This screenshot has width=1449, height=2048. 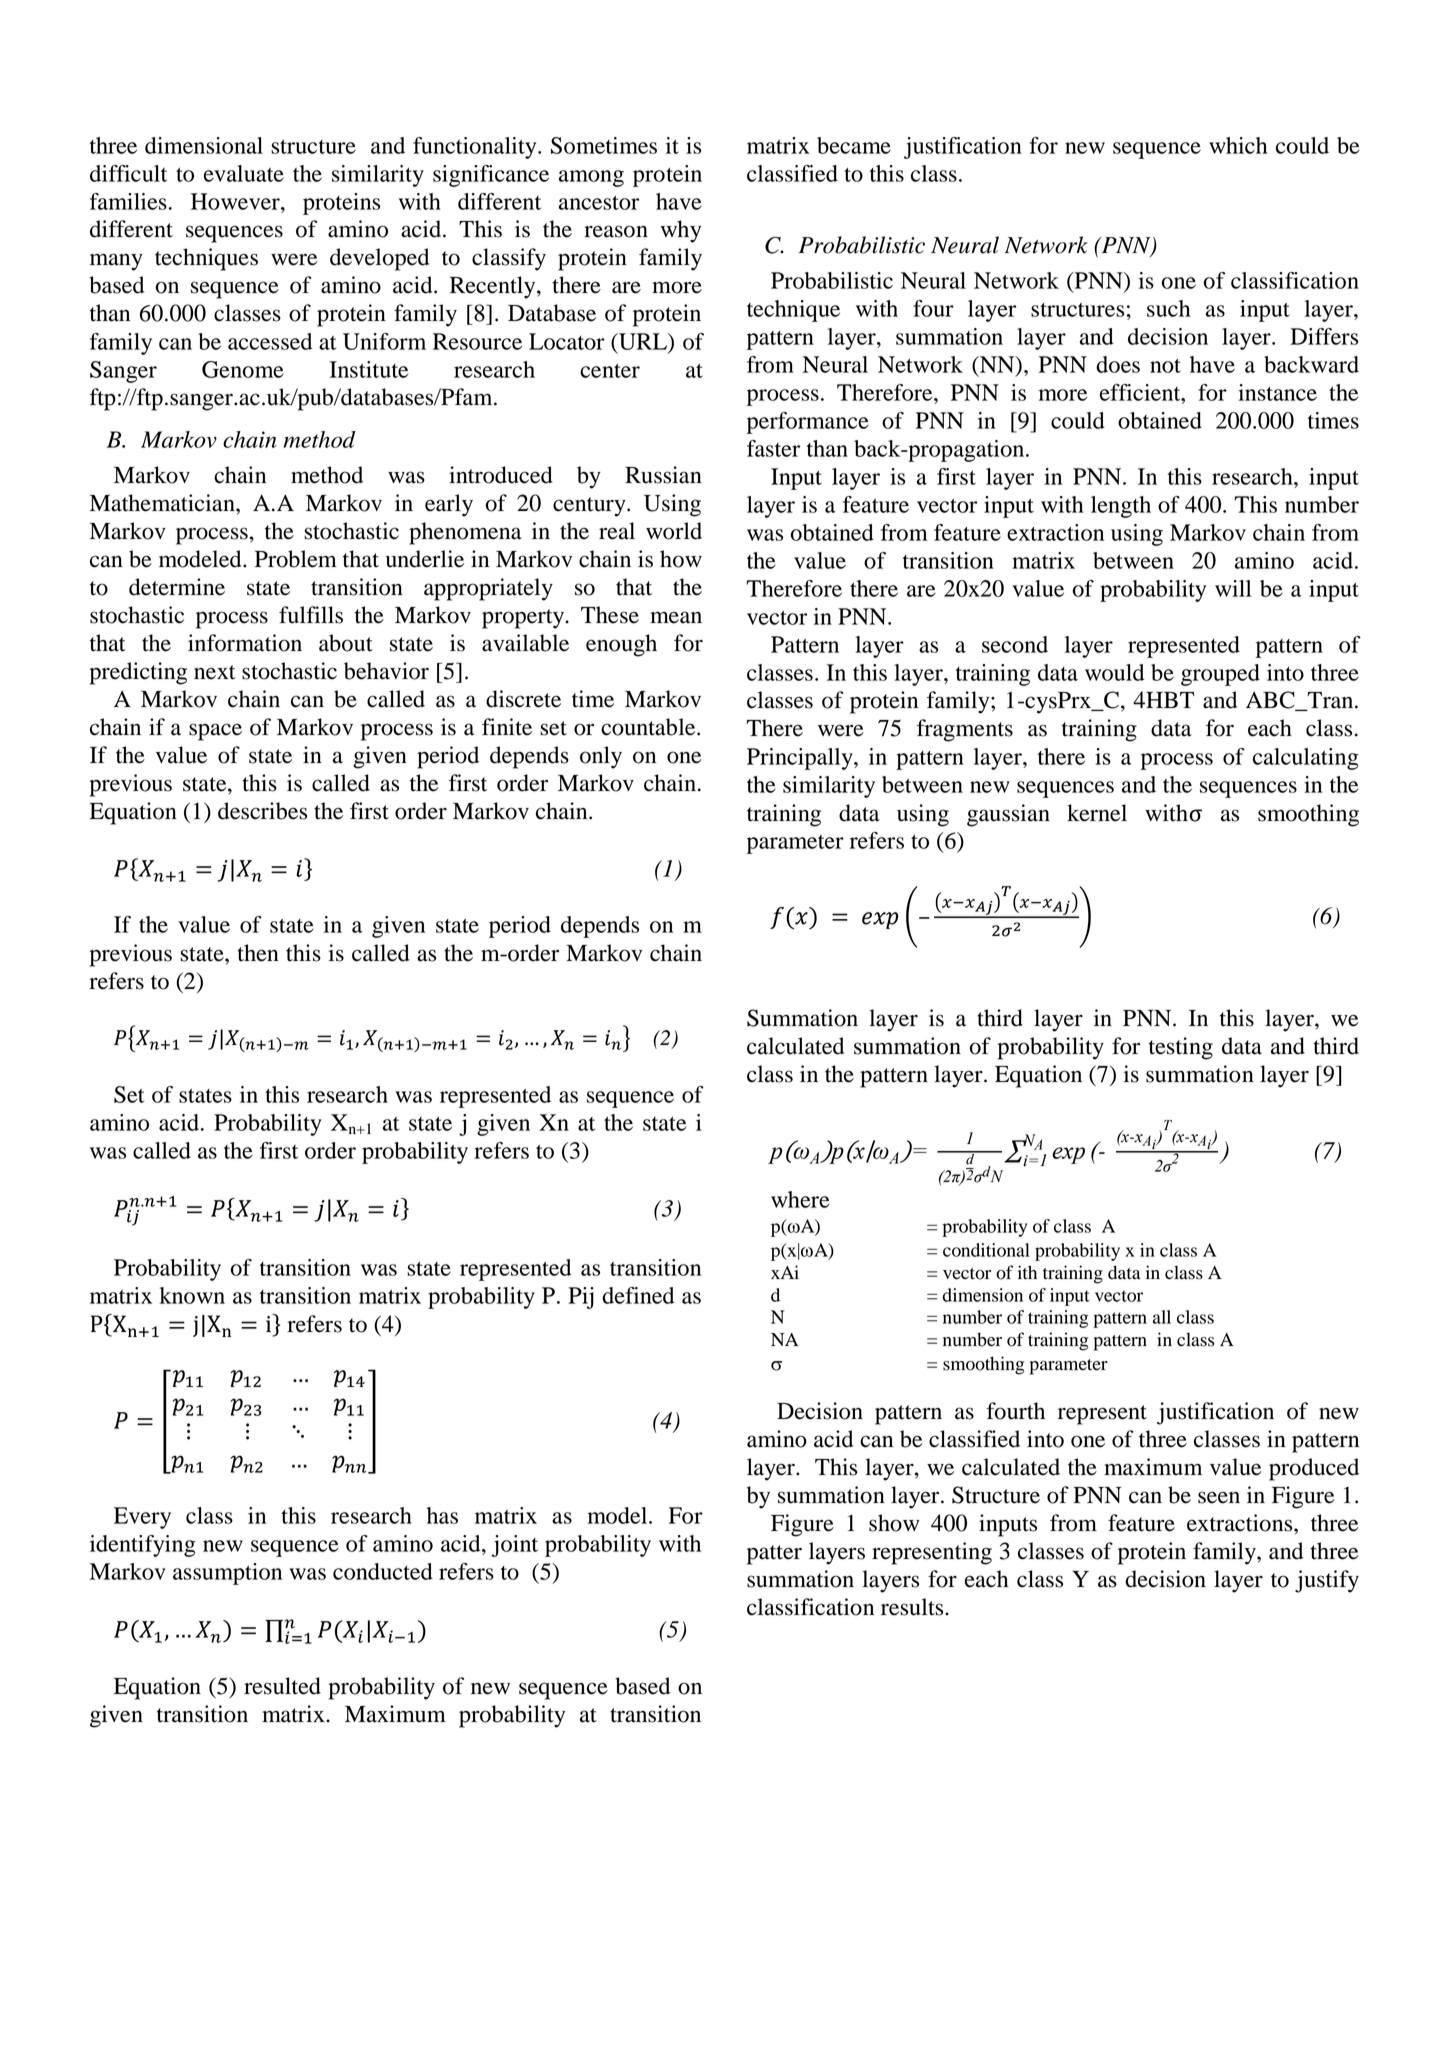 I want to click on Principally, so click(x=801, y=759).
